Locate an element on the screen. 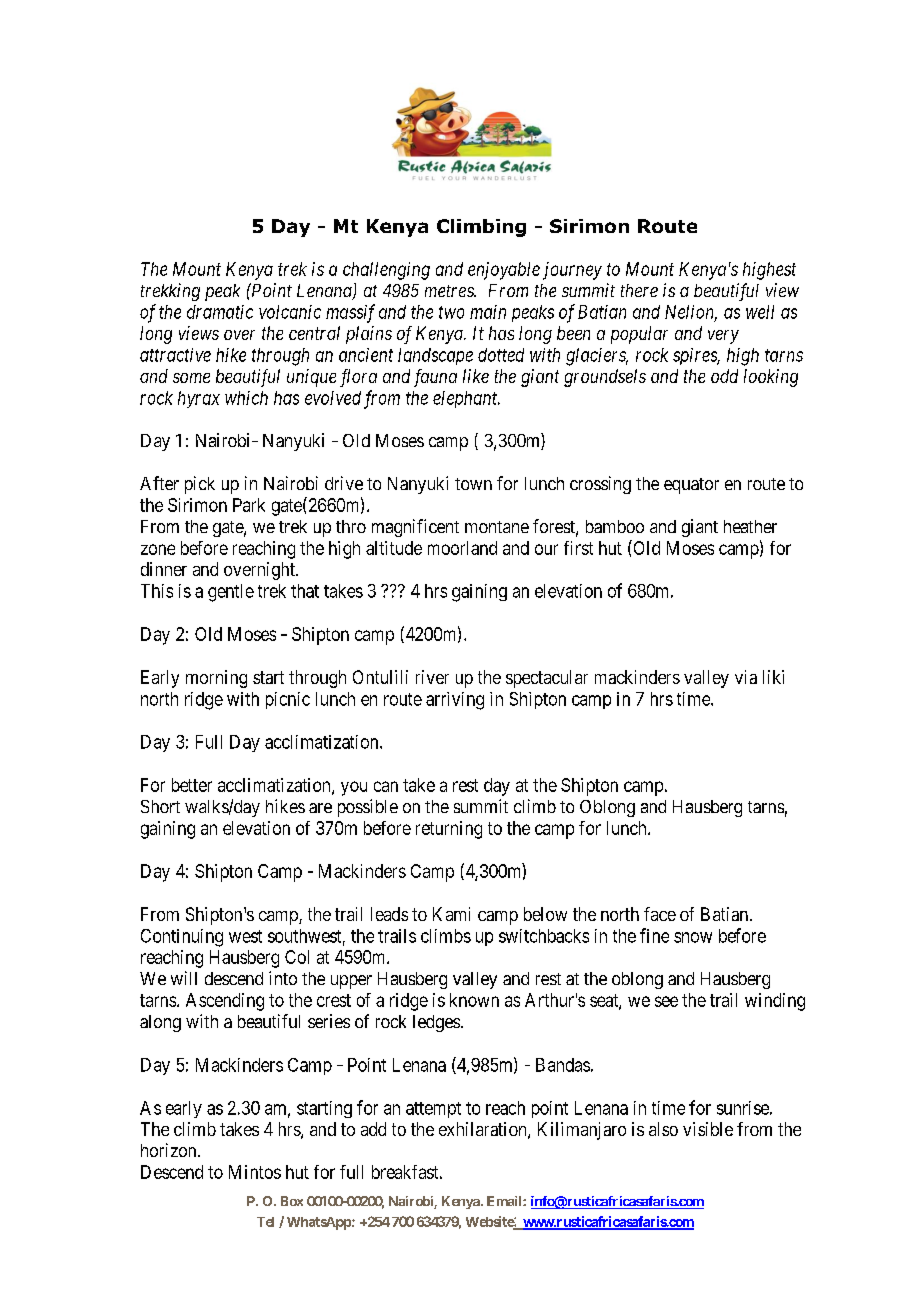  dramatic is located at coordinates (220, 312).
